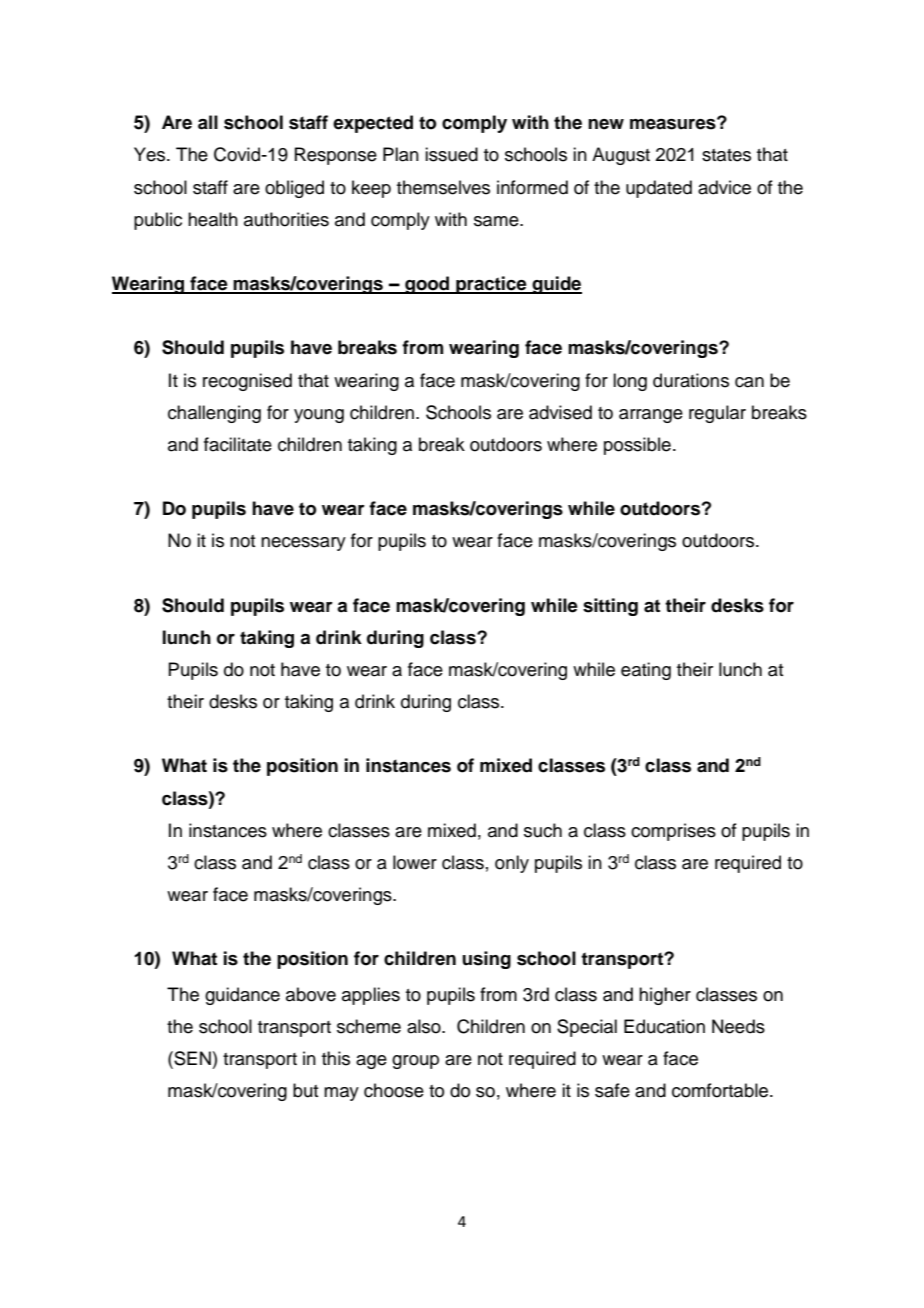 This page has height=1308, width=924. What do you see at coordinates (637, 446) in the page?
I see `possible` at bounding box center [637, 446].
